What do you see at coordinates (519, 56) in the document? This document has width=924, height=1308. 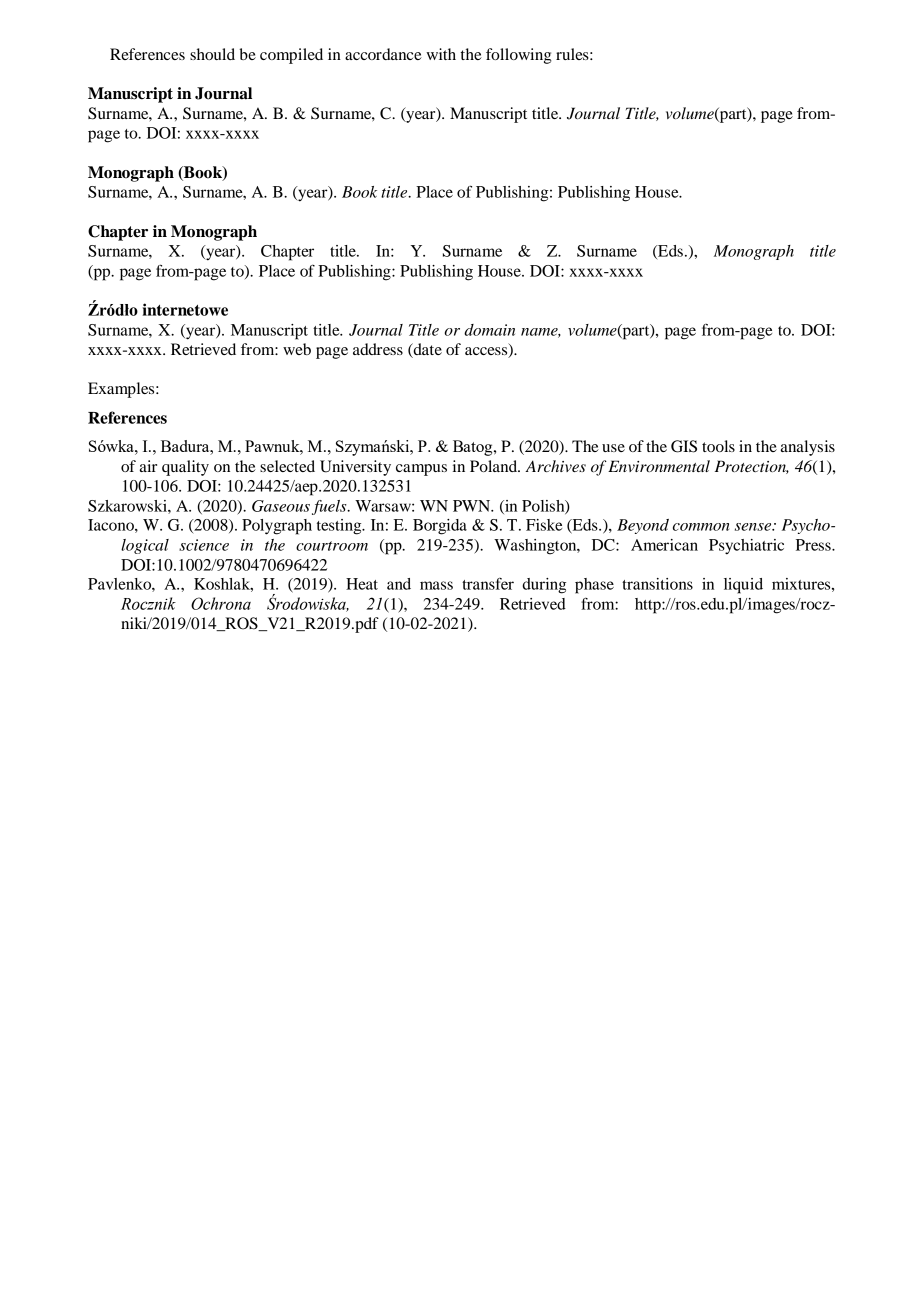 I see `following` at bounding box center [519, 56].
